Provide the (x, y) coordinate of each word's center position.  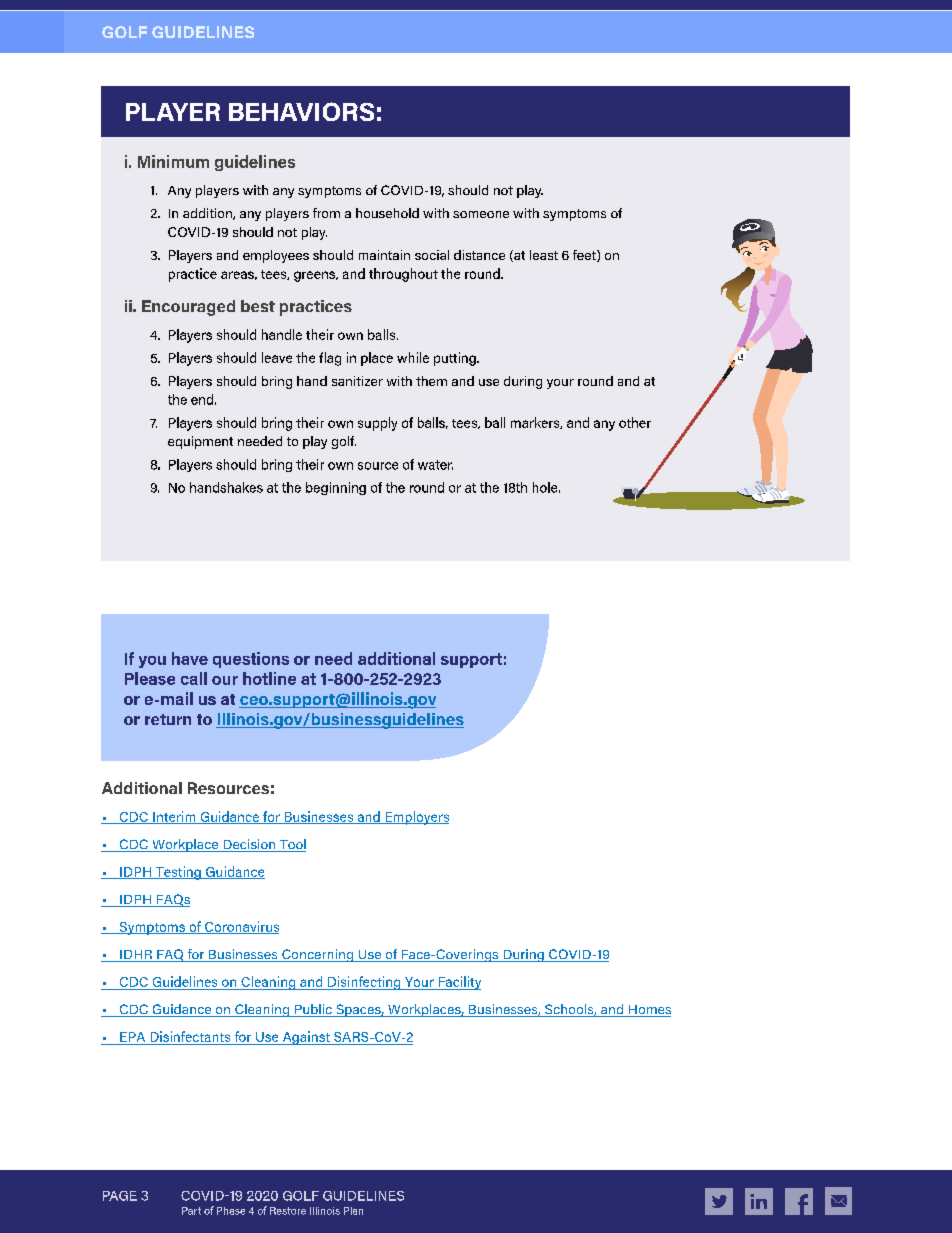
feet (585, 256)
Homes (648, 1011)
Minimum (173, 161)
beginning (336, 488)
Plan (353, 1211)
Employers (416, 818)
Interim (174, 817)
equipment (200, 442)
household (387, 213)
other (635, 422)
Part (191, 1211)
